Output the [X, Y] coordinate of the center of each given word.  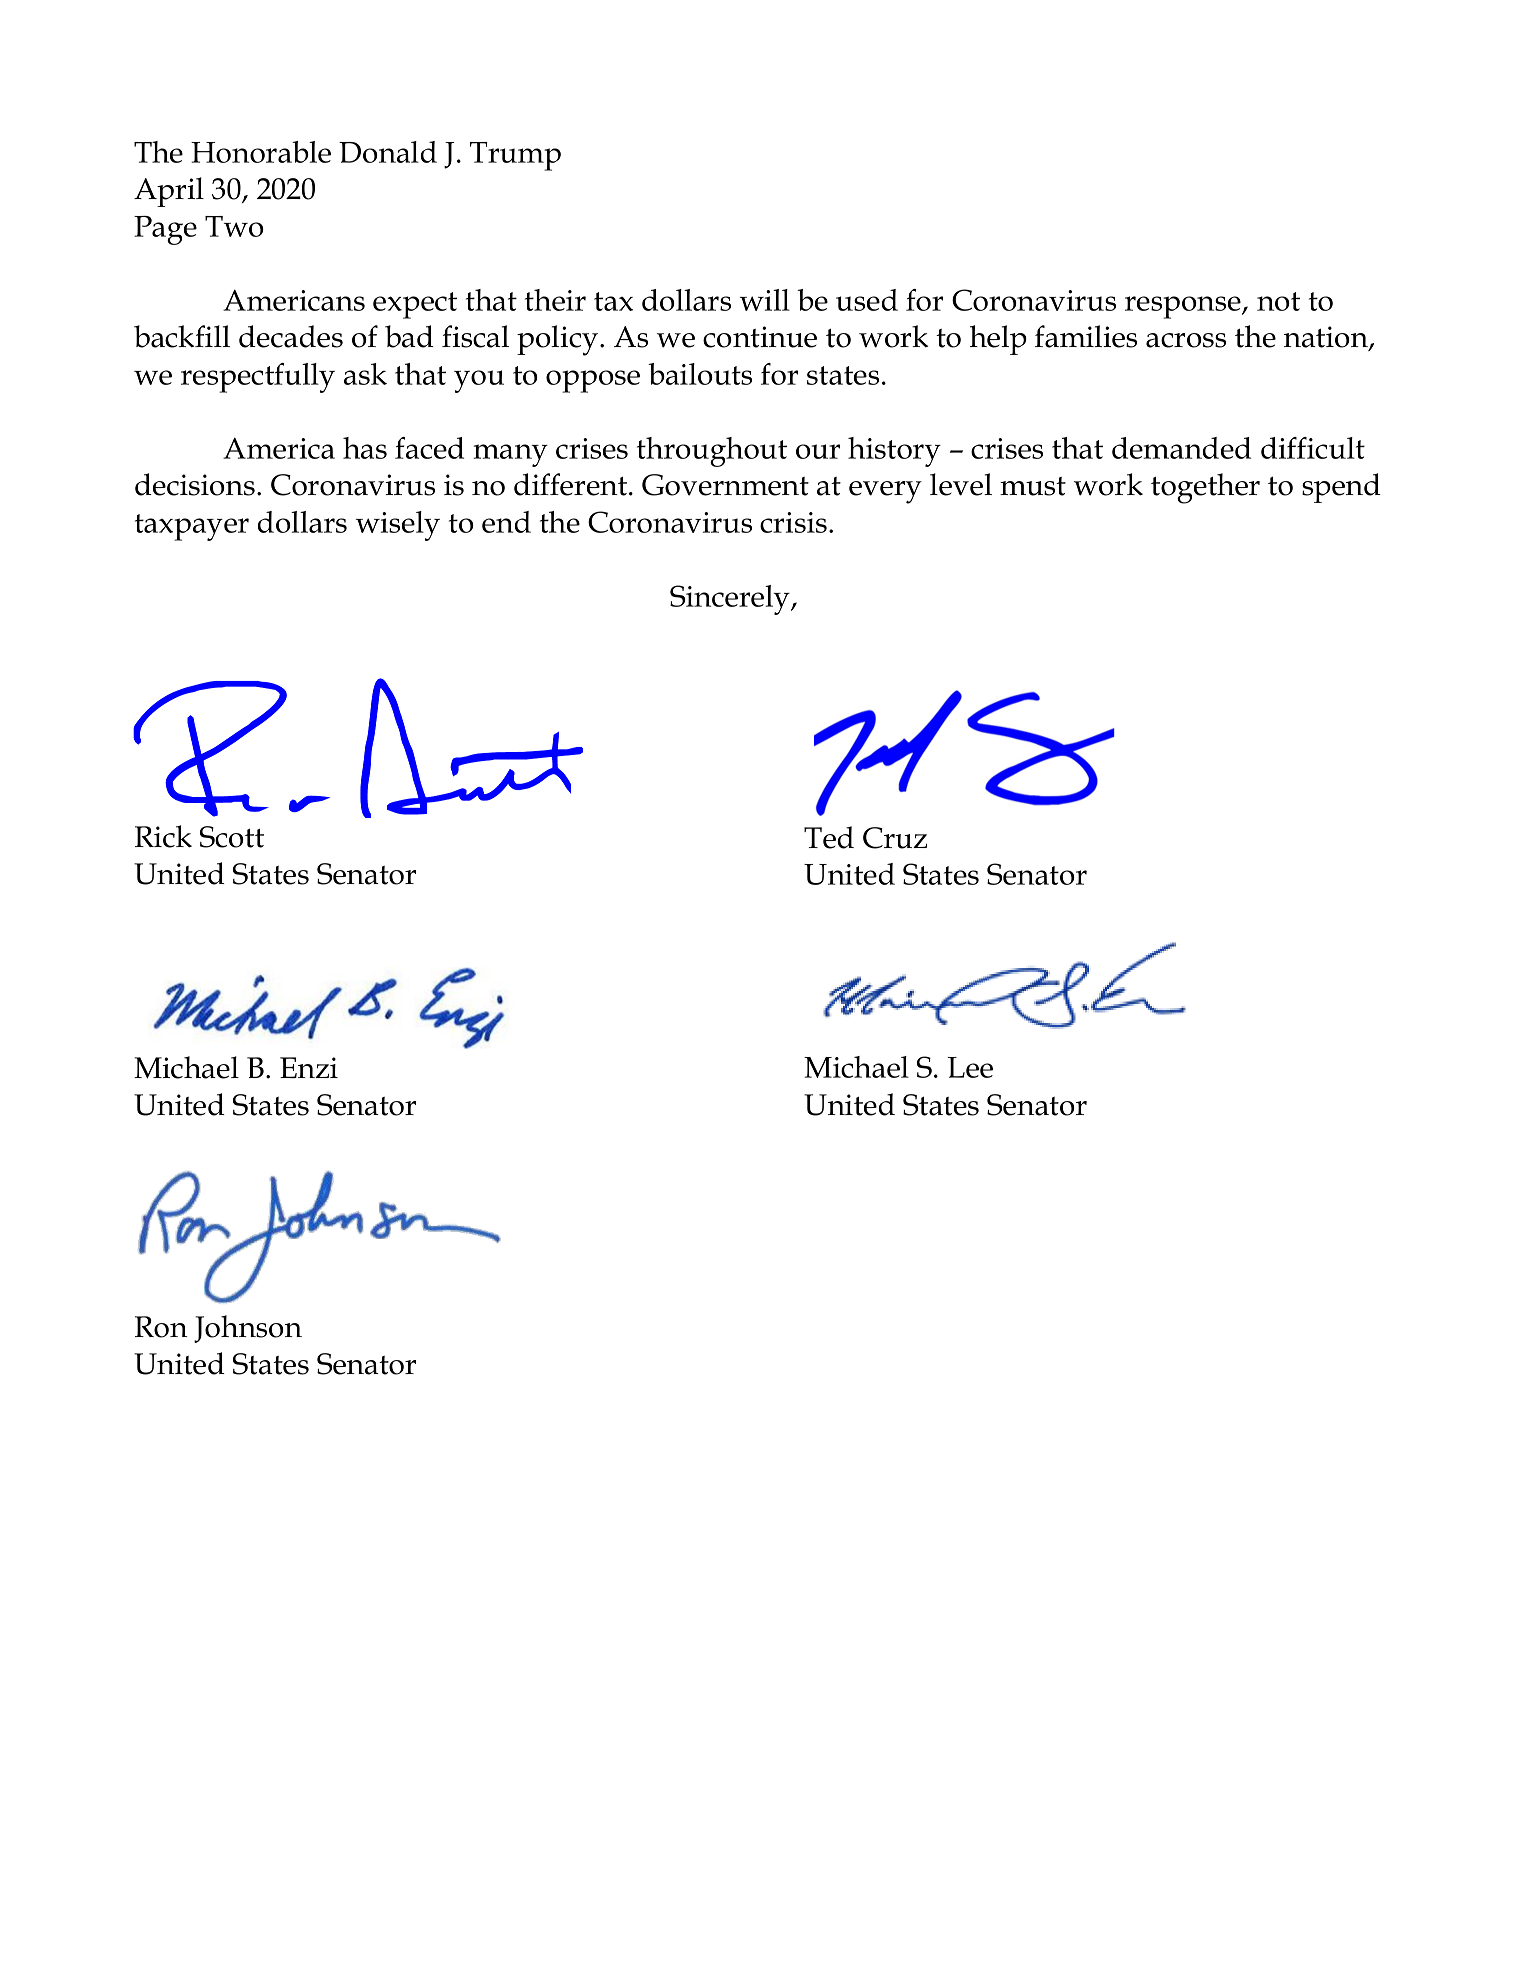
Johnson [248, 1329]
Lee [970, 1067]
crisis [795, 522]
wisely [398, 526]
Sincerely [731, 600]
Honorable [261, 152]
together [1205, 488]
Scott [232, 837]
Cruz [895, 838]
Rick [163, 836]
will [765, 300]
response [1184, 307]
